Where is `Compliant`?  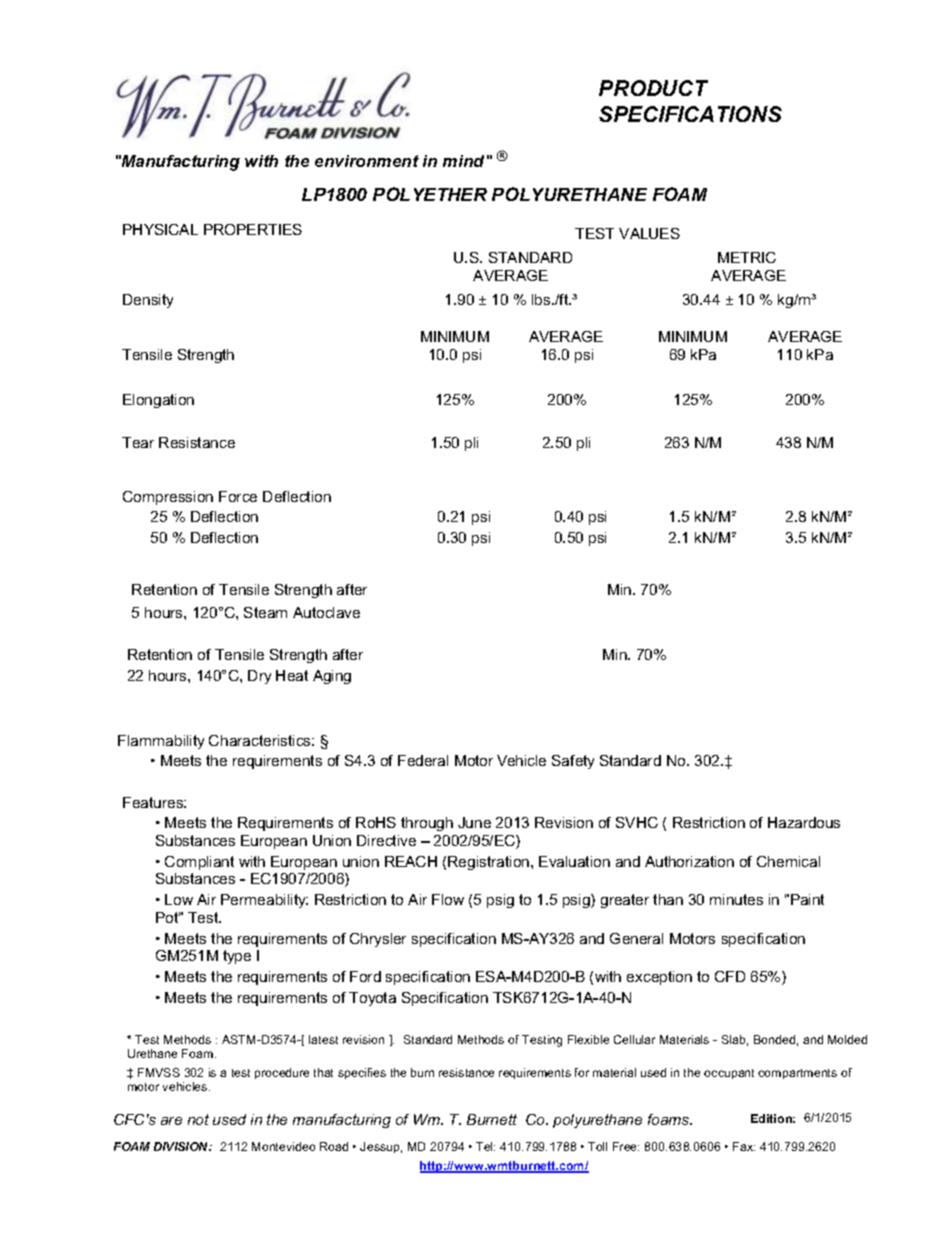
Compliant is located at coordinates (199, 863).
